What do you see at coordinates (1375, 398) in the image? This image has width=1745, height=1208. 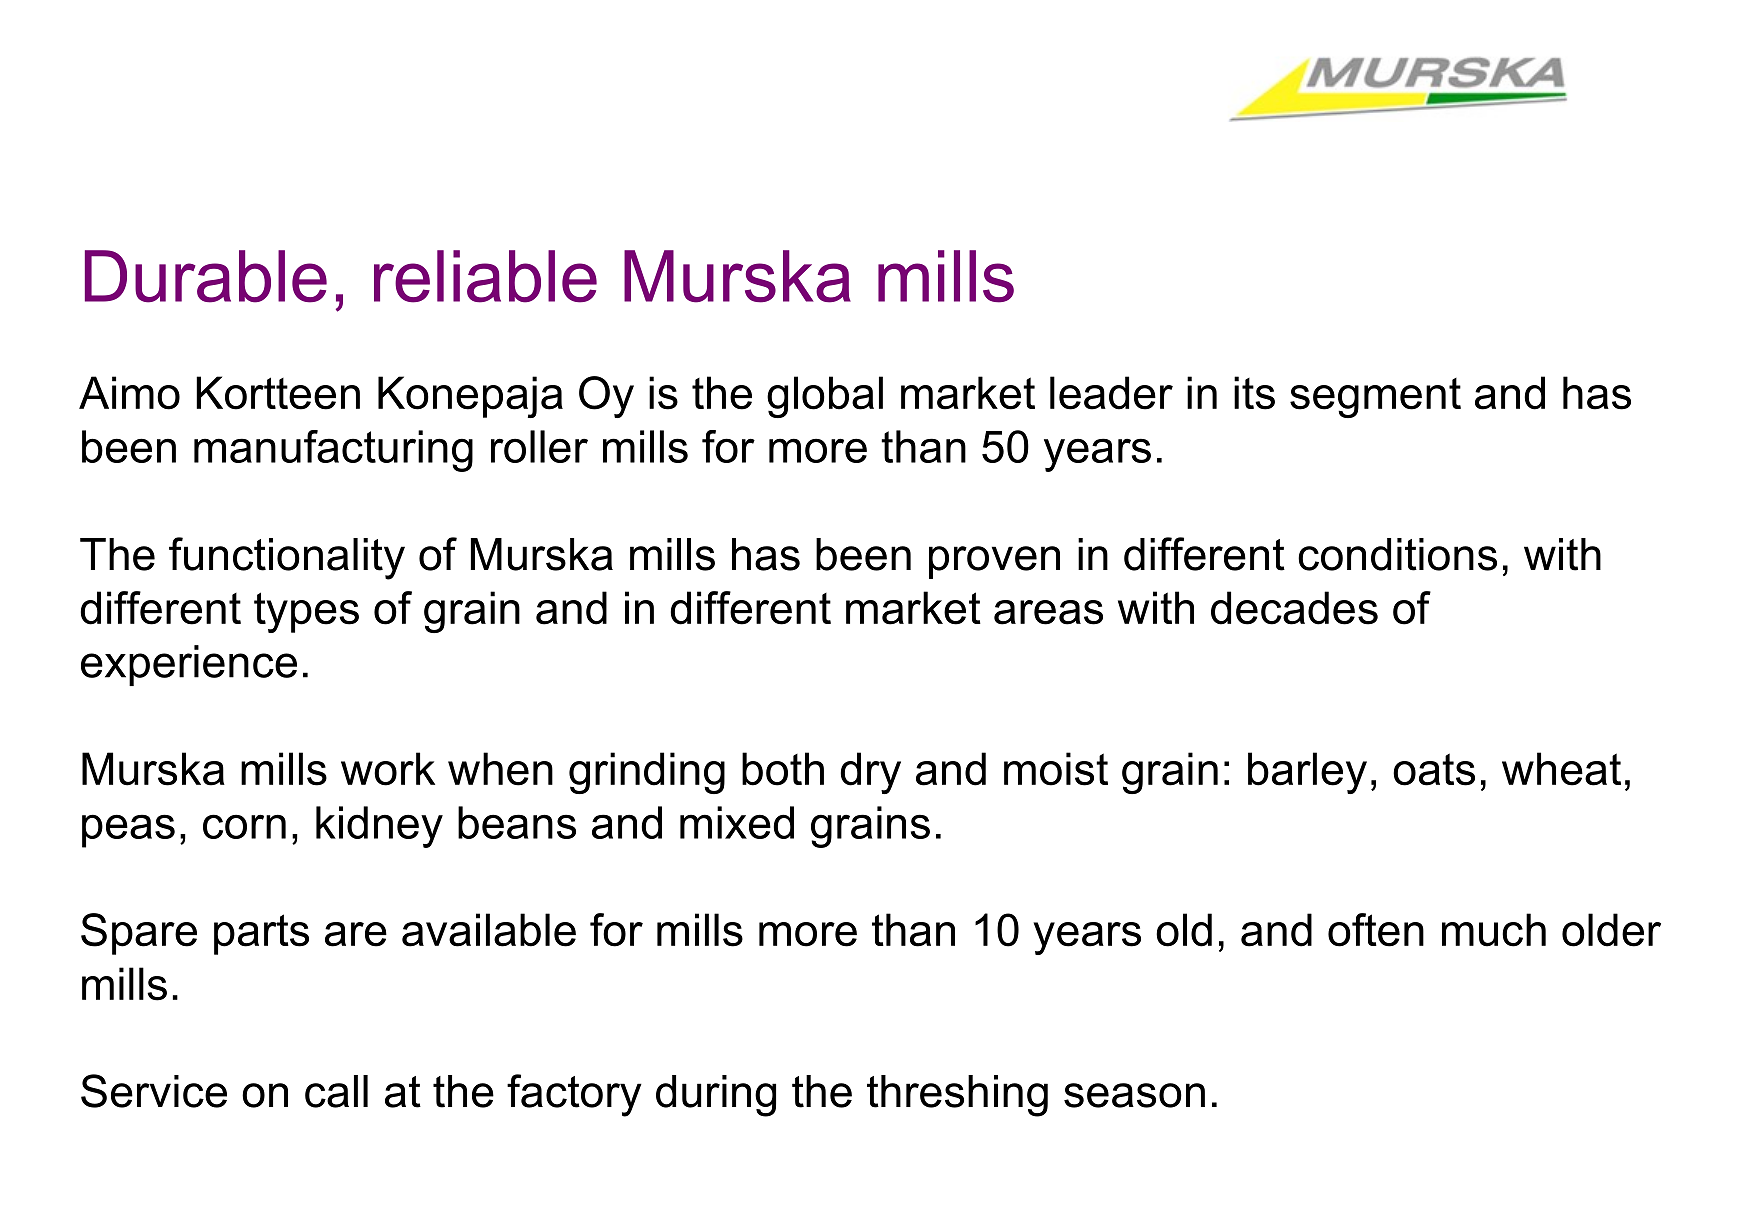 I see `segment` at bounding box center [1375, 398].
